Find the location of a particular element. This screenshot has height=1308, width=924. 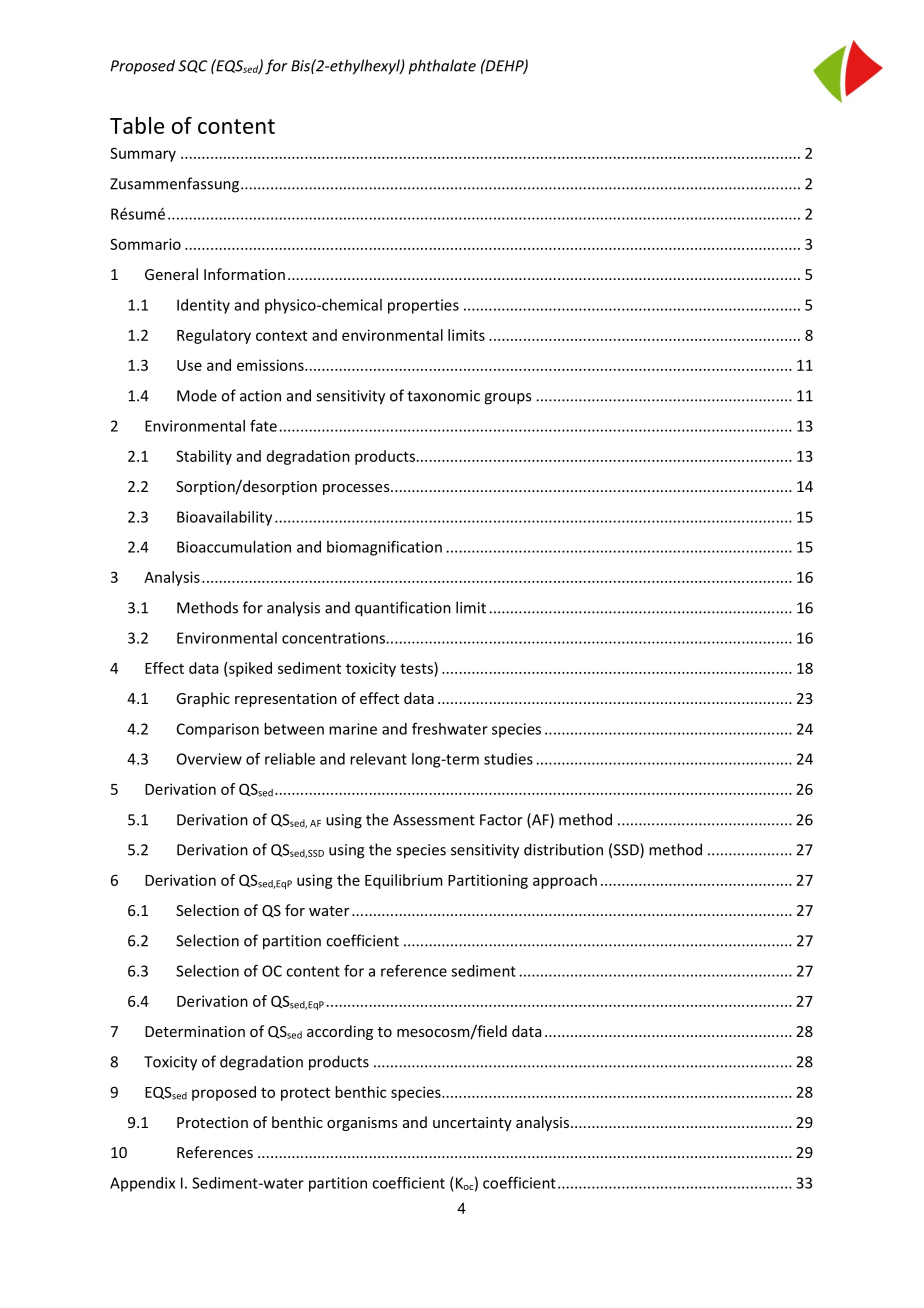

Table is located at coordinates (137, 125).
